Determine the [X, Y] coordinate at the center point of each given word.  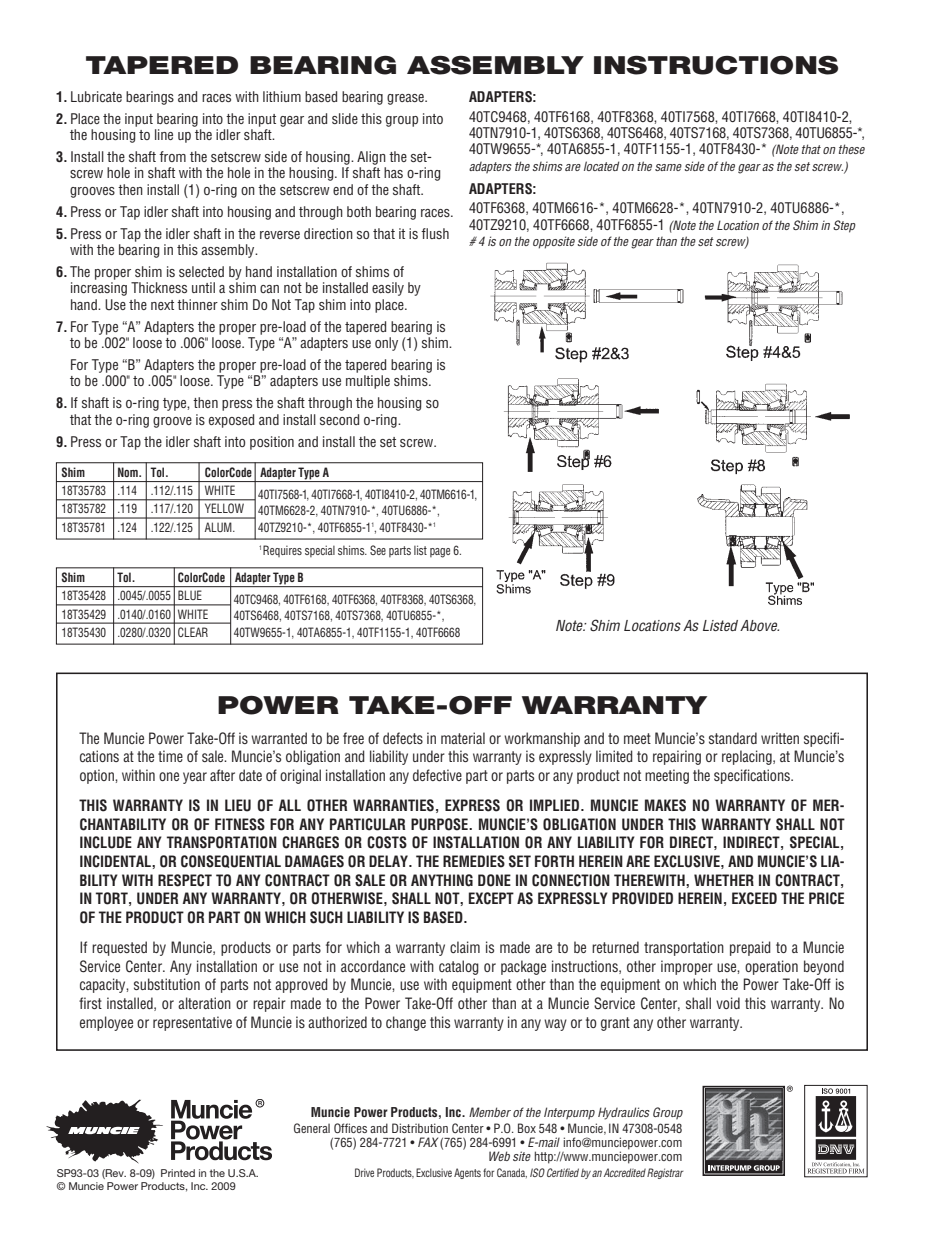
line [164, 134]
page [440, 553]
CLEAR [193, 632]
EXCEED [754, 898]
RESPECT [185, 880]
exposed [231, 421]
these [852, 149]
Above [759, 625]
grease [406, 99]
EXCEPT [491, 898]
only [386, 344]
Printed [178, 1173]
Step [844, 226]
